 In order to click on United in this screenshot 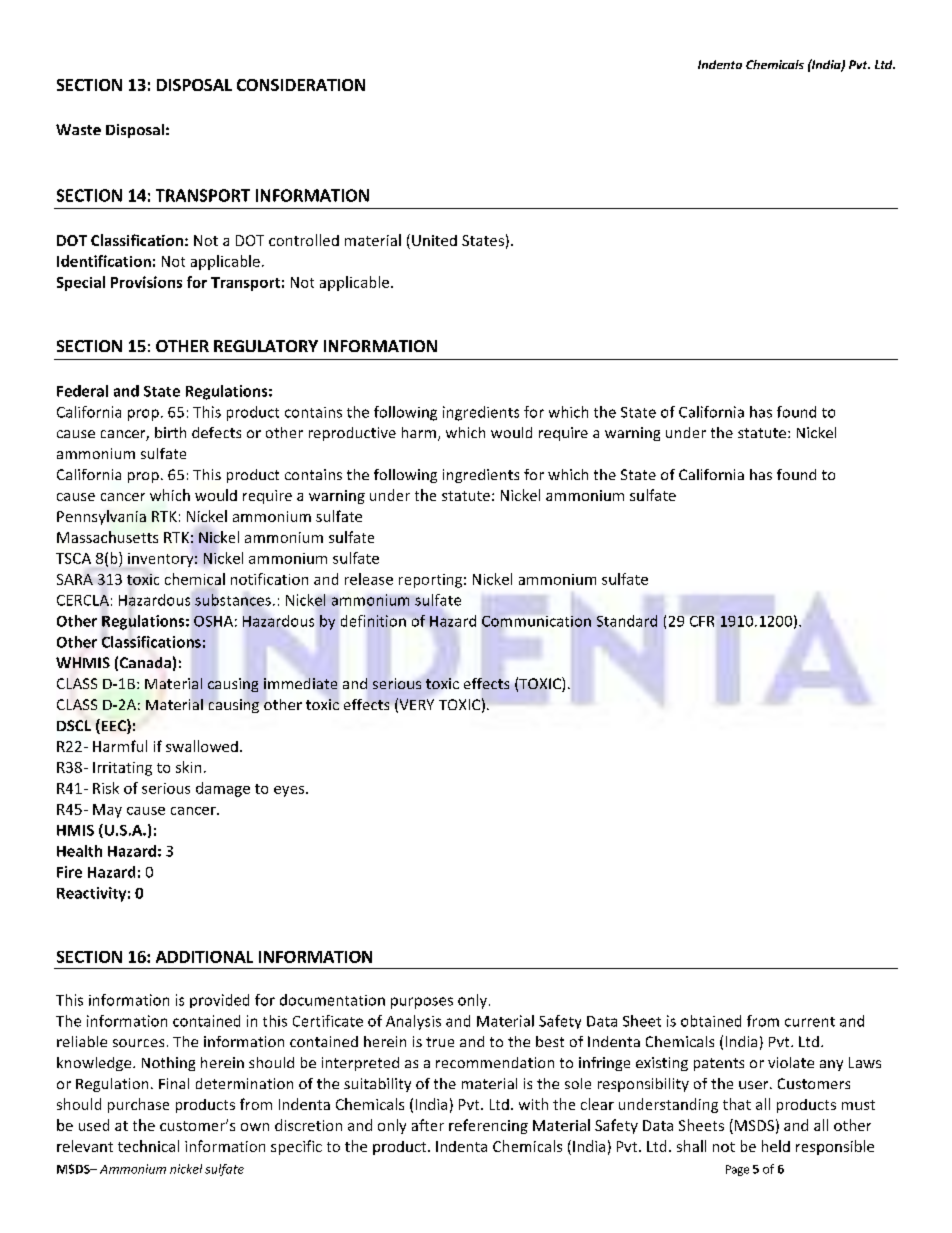, I will do `click(434, 240)`.
